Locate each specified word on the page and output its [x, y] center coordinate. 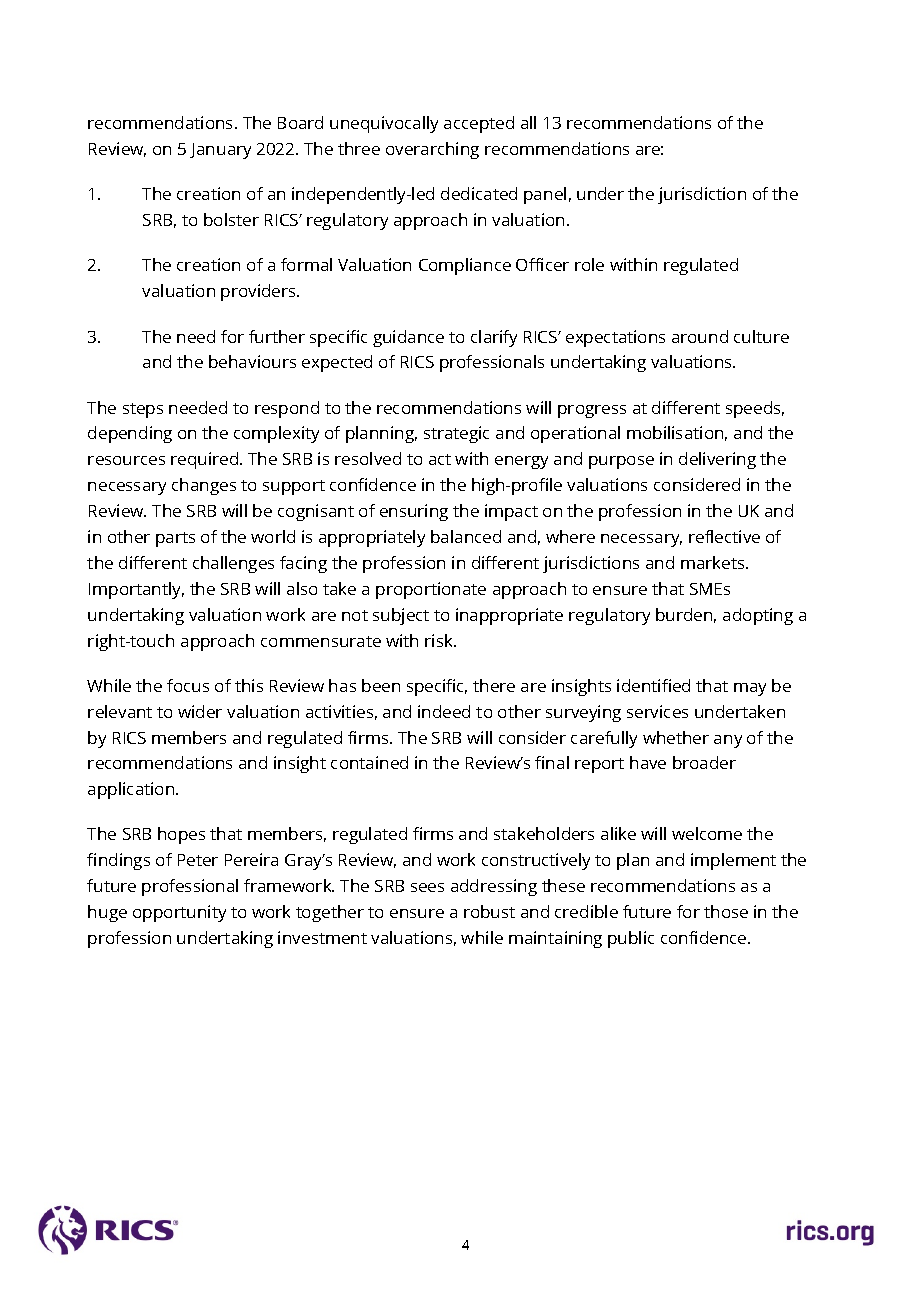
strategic [456, 434]
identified [653, 685]
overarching [432, 150]
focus [188, 685]
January [220, 151]
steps [143, 410]
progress [592, 411]
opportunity [179, 913]
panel [545, 195]
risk [440, 640]
